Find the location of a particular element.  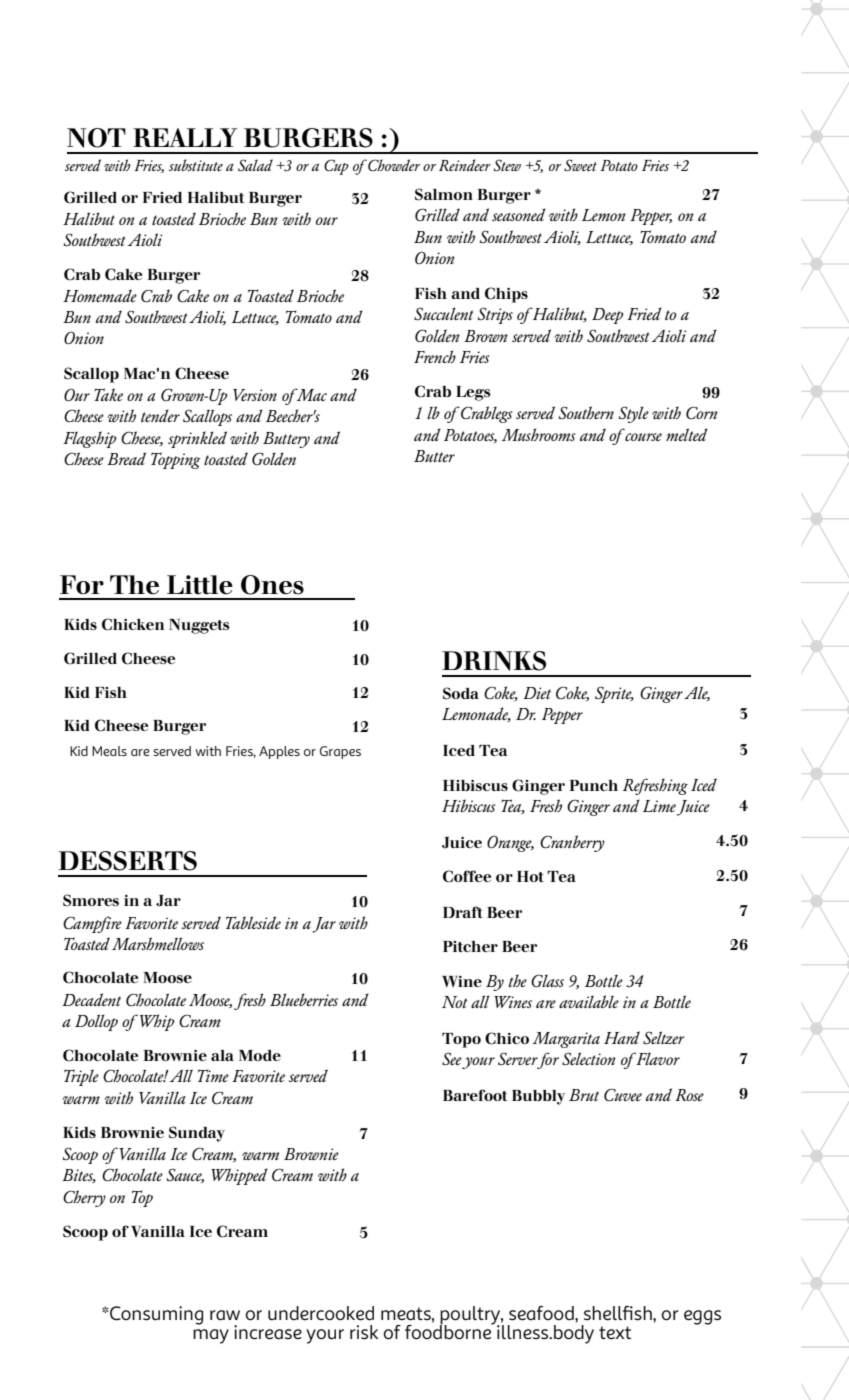

Sweet is located at coordinates (580, 165).
